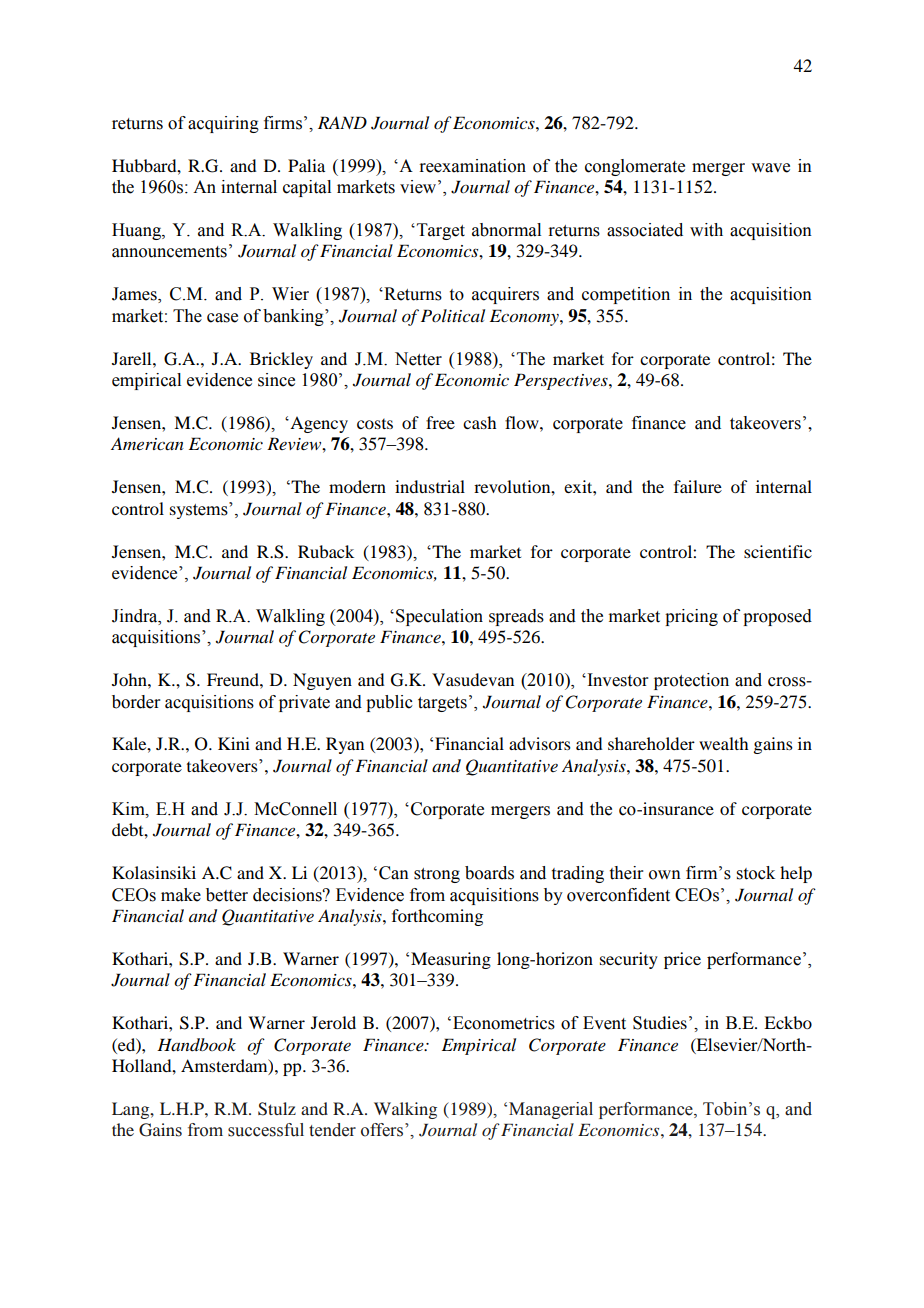 The height and width of the page is (1308, 924). Describe the element at coordinates (322, 681) in the page. I see `Nguyen` at that location.
